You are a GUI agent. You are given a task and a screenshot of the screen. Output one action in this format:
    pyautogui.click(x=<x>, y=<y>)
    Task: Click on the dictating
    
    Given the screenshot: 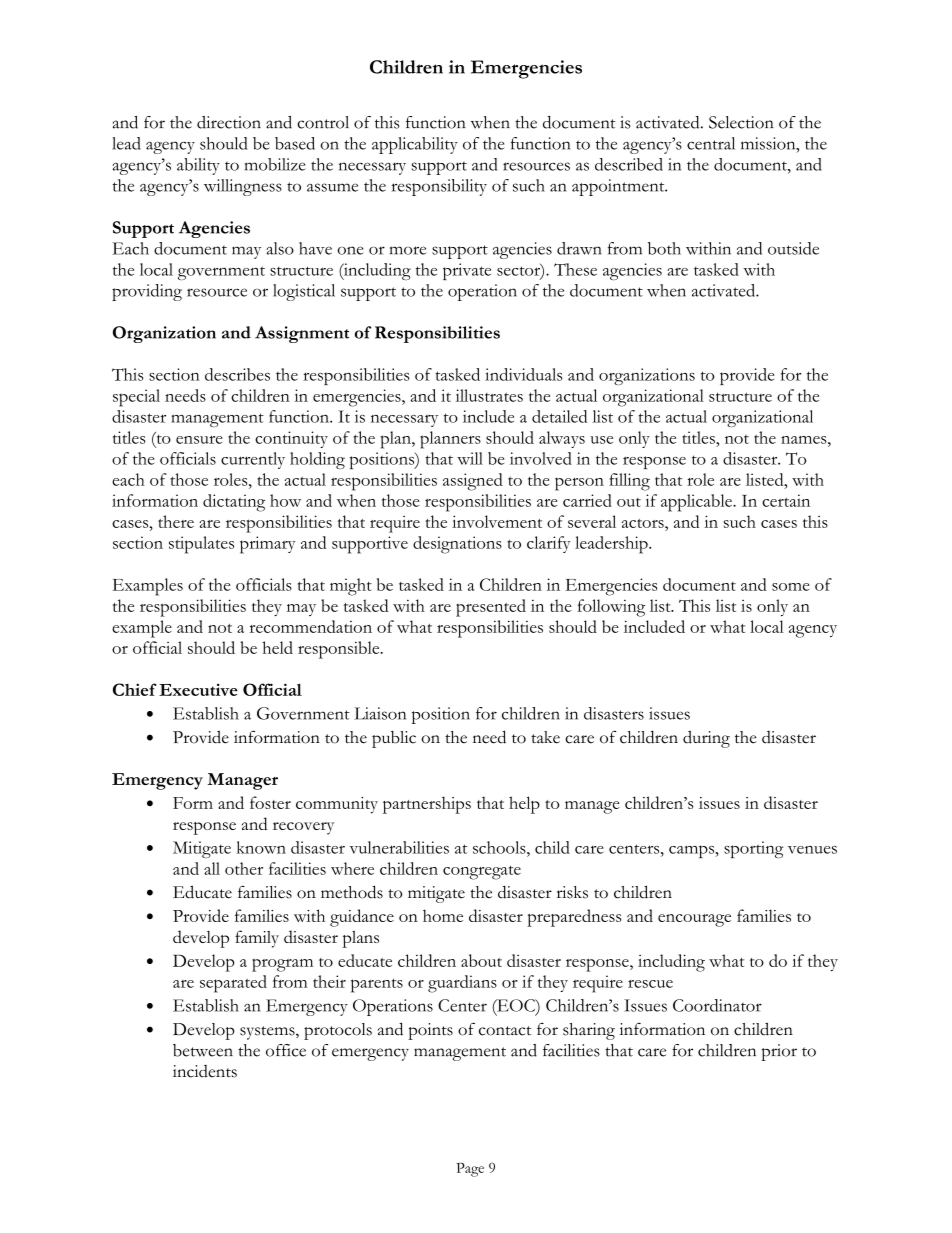 What is the action you would take?
    pyautogui.click(x=234, y=503)
